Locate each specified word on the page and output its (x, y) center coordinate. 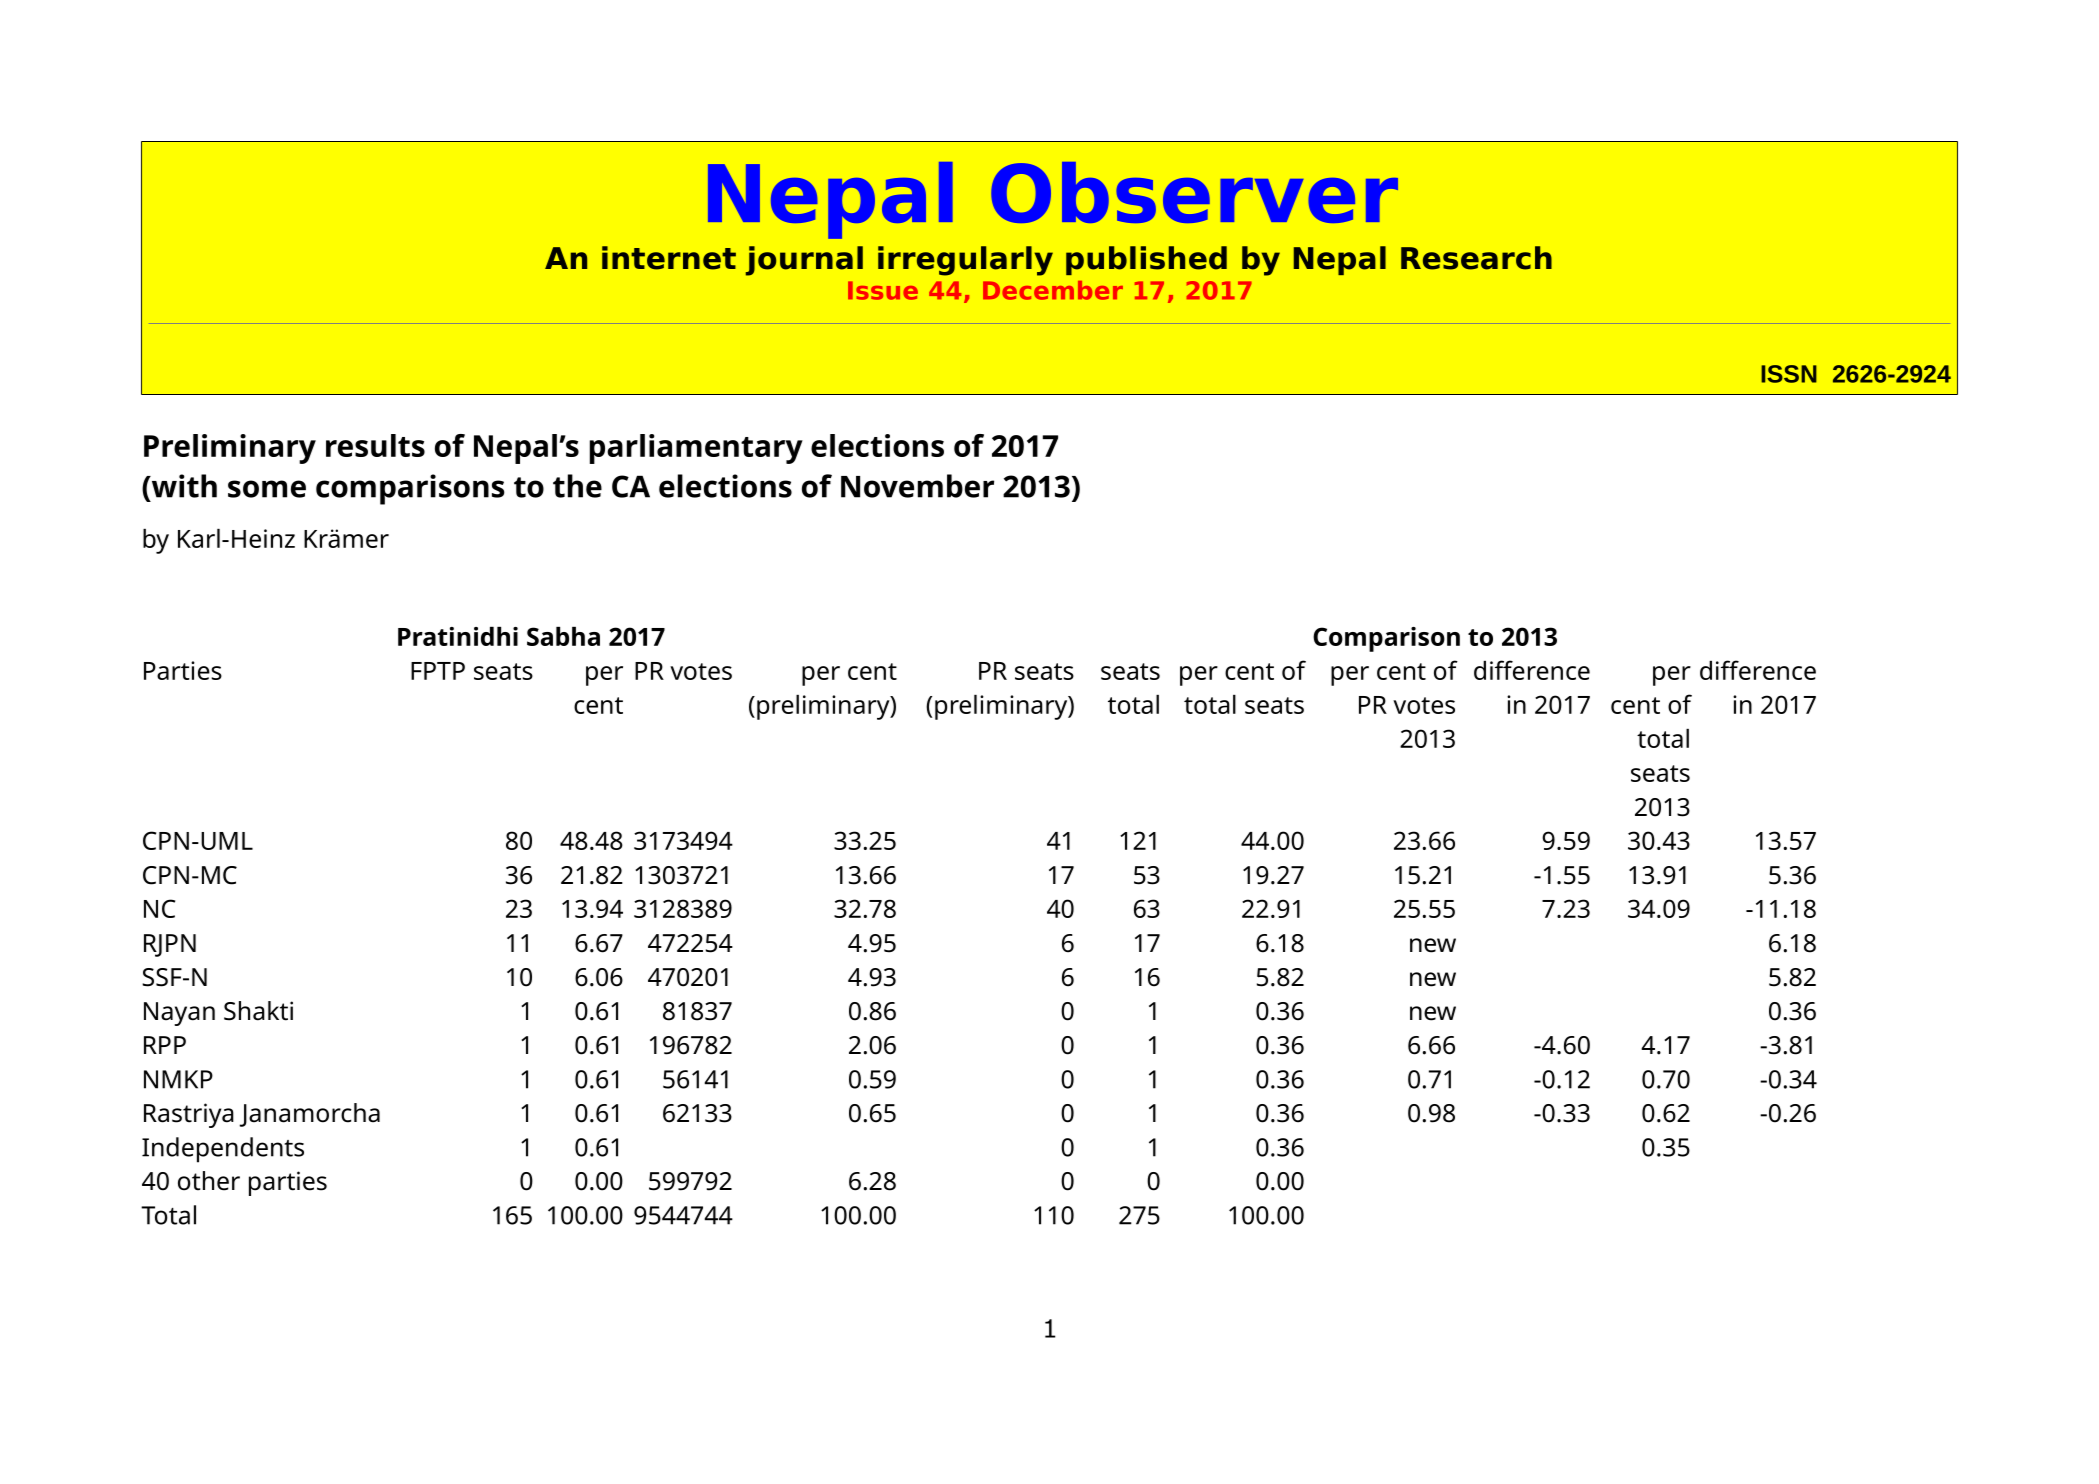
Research (1476, 258)
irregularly (965, 261)
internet (669, 258)
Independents (223, 1150)
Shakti (258, 1011)
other (209, 1181)
